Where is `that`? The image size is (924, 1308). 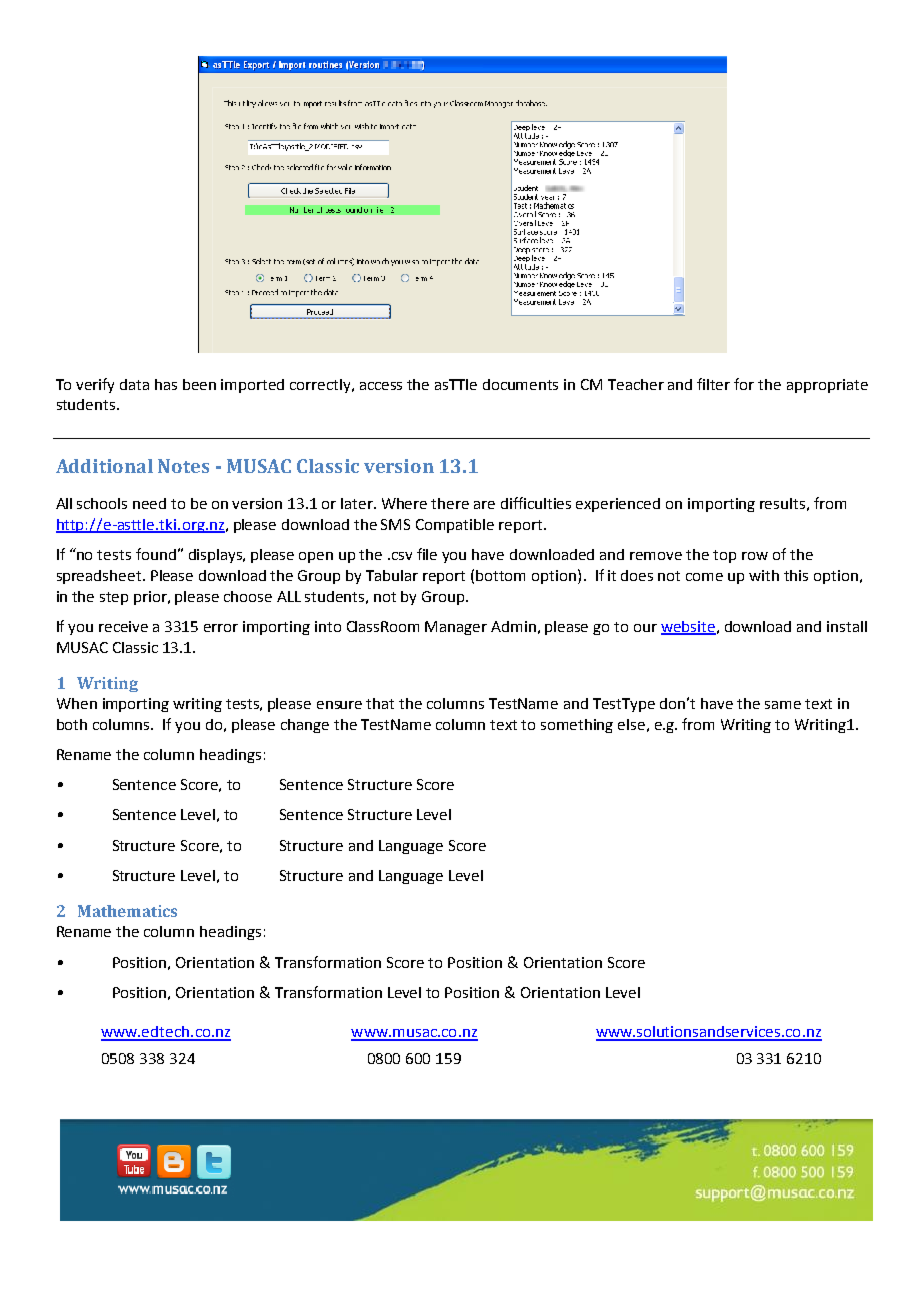 that is located at coordinates (380, 703).
